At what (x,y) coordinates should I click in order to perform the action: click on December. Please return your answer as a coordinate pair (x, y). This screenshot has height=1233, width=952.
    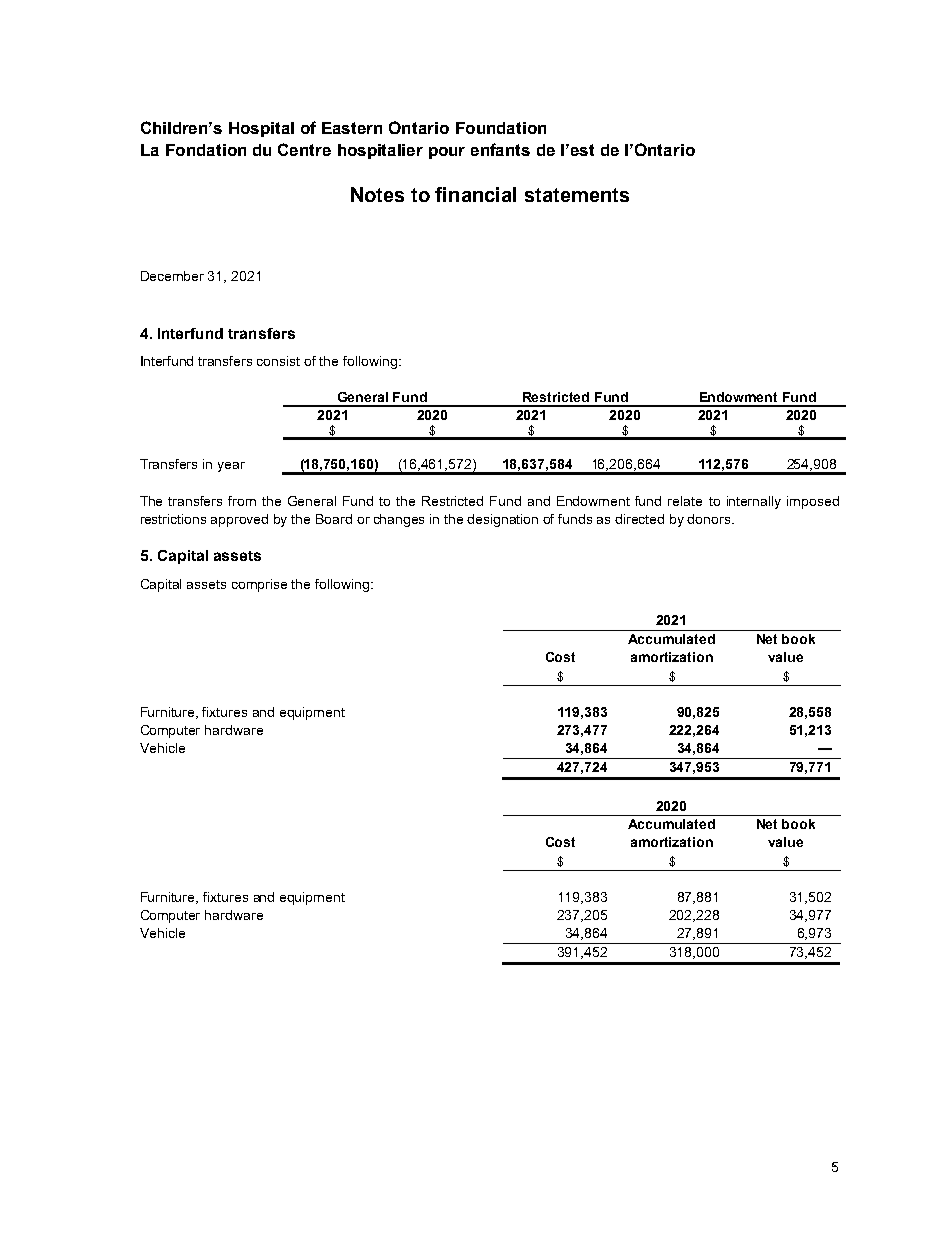
    Looking at the image, I should click on (172, 276).
